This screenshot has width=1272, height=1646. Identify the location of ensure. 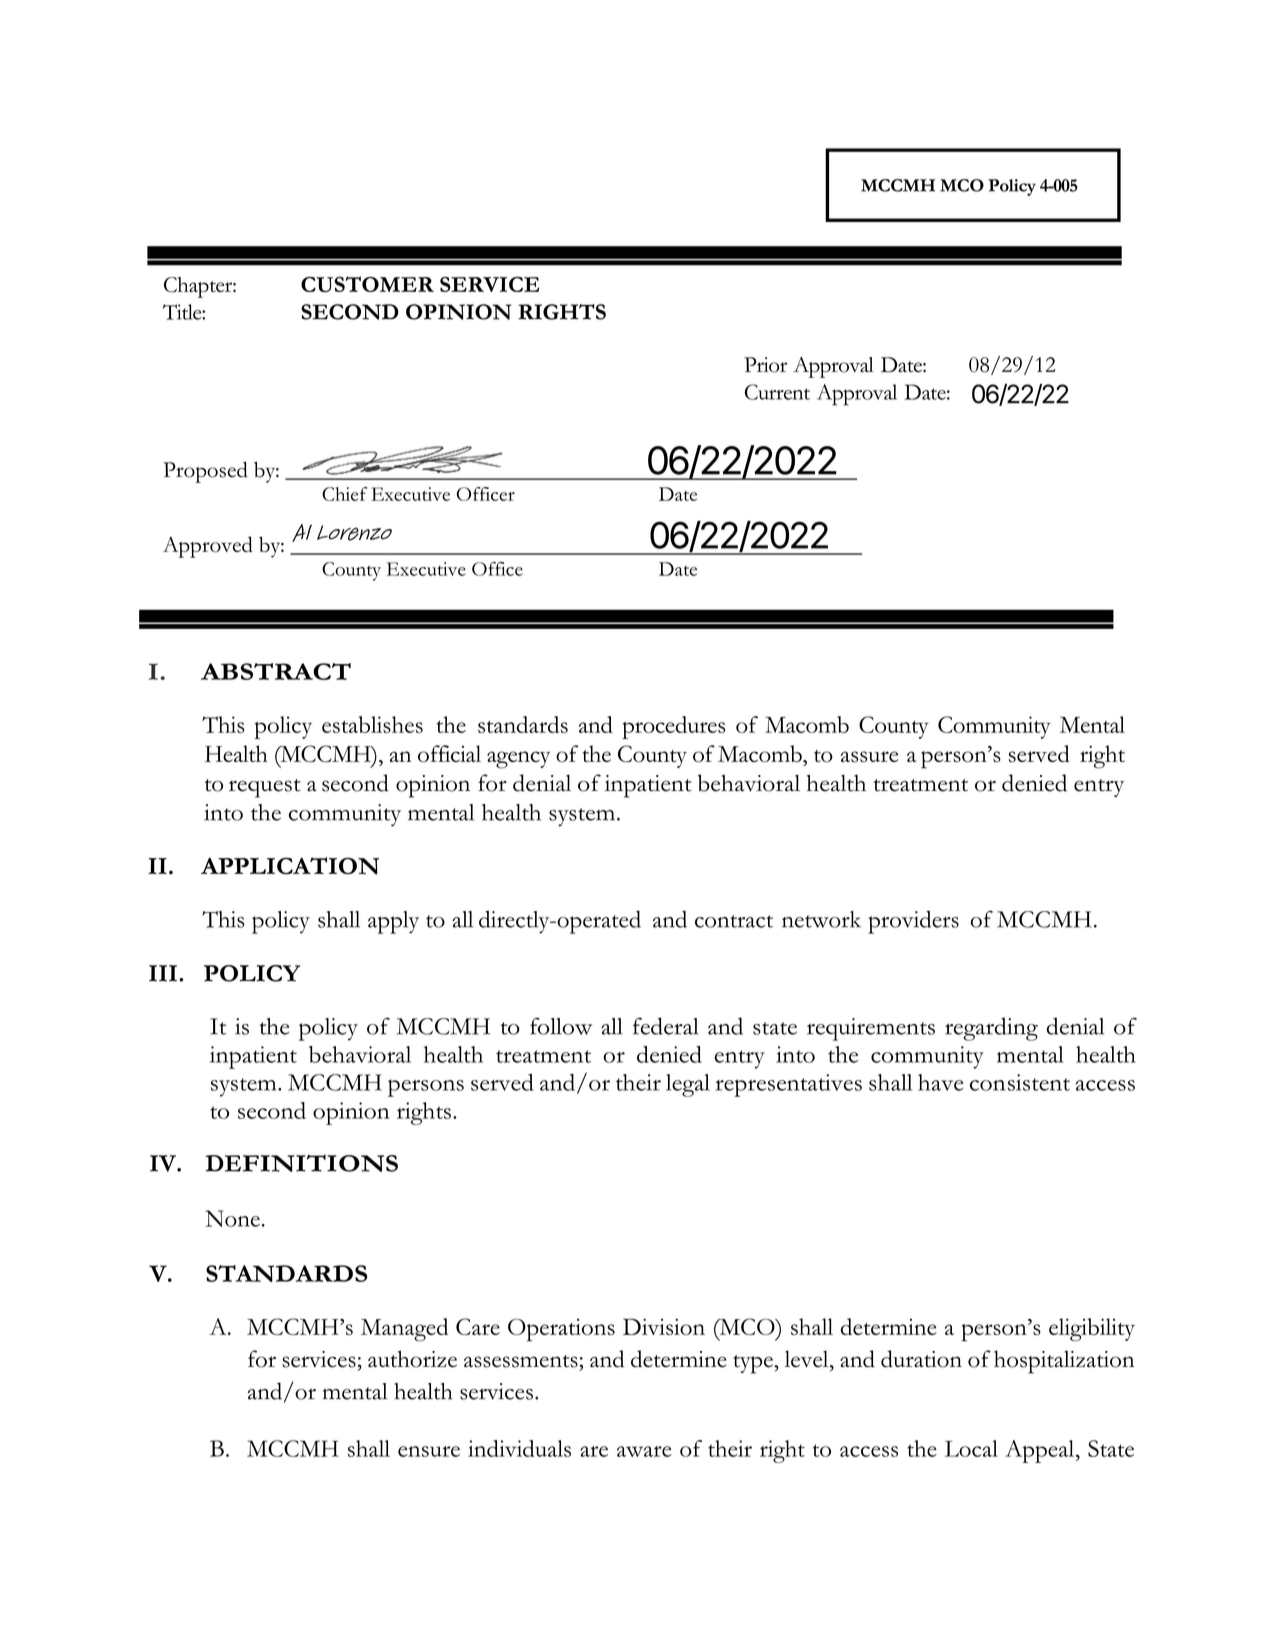
(429, 1451).
